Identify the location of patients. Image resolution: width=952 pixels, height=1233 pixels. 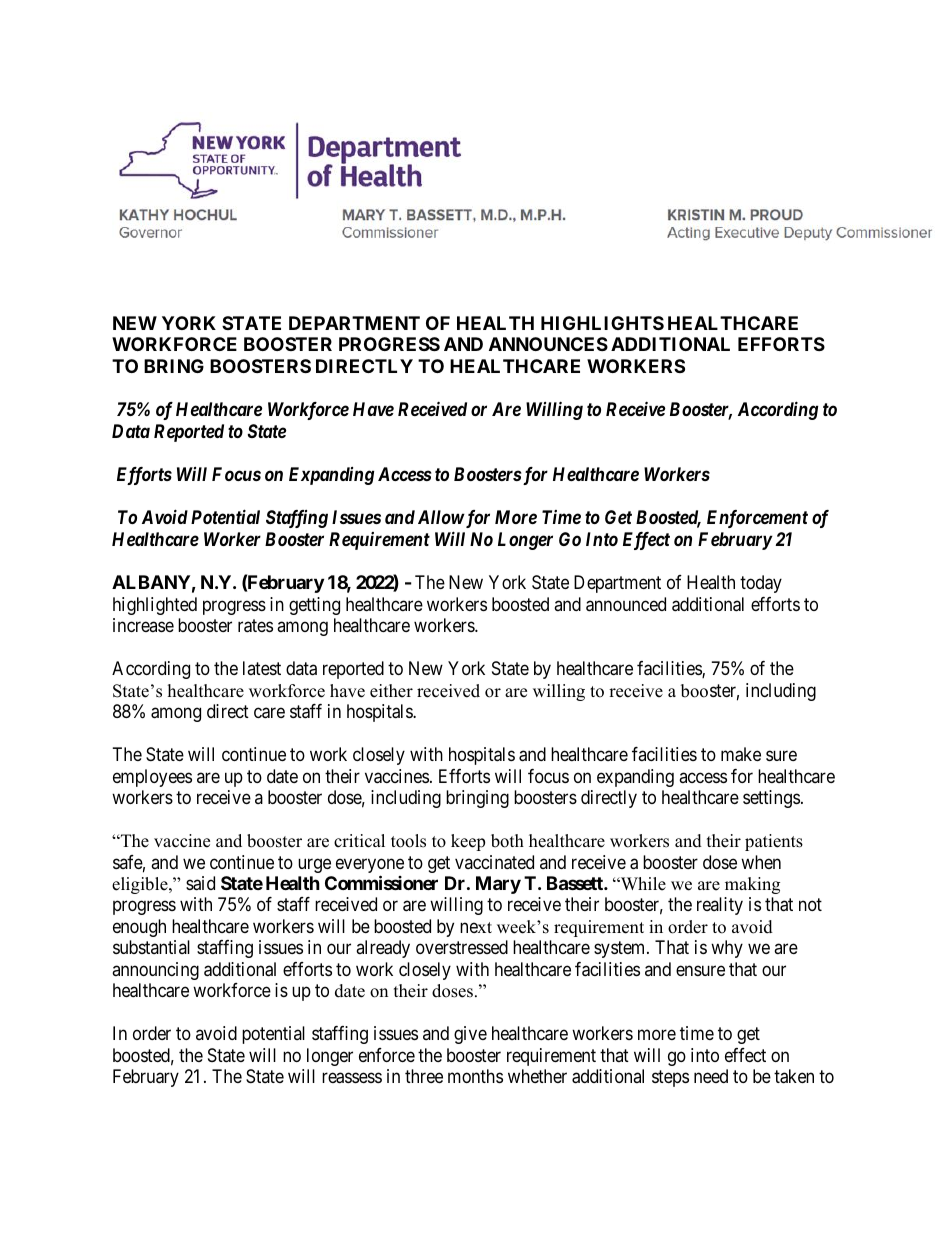
(774, 842).
